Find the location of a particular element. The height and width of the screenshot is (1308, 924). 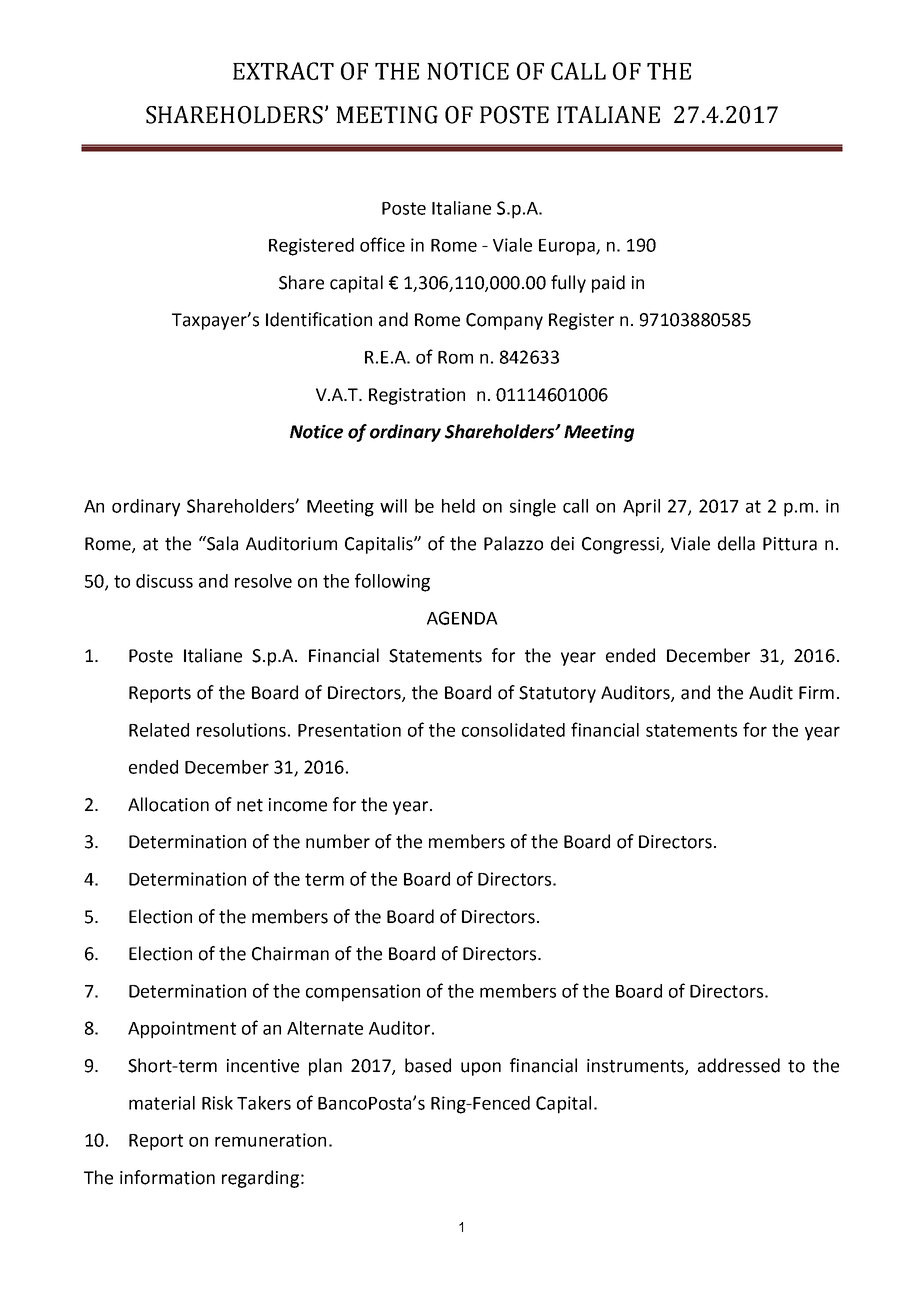

consolidated is located at coordinates (513, 730).
